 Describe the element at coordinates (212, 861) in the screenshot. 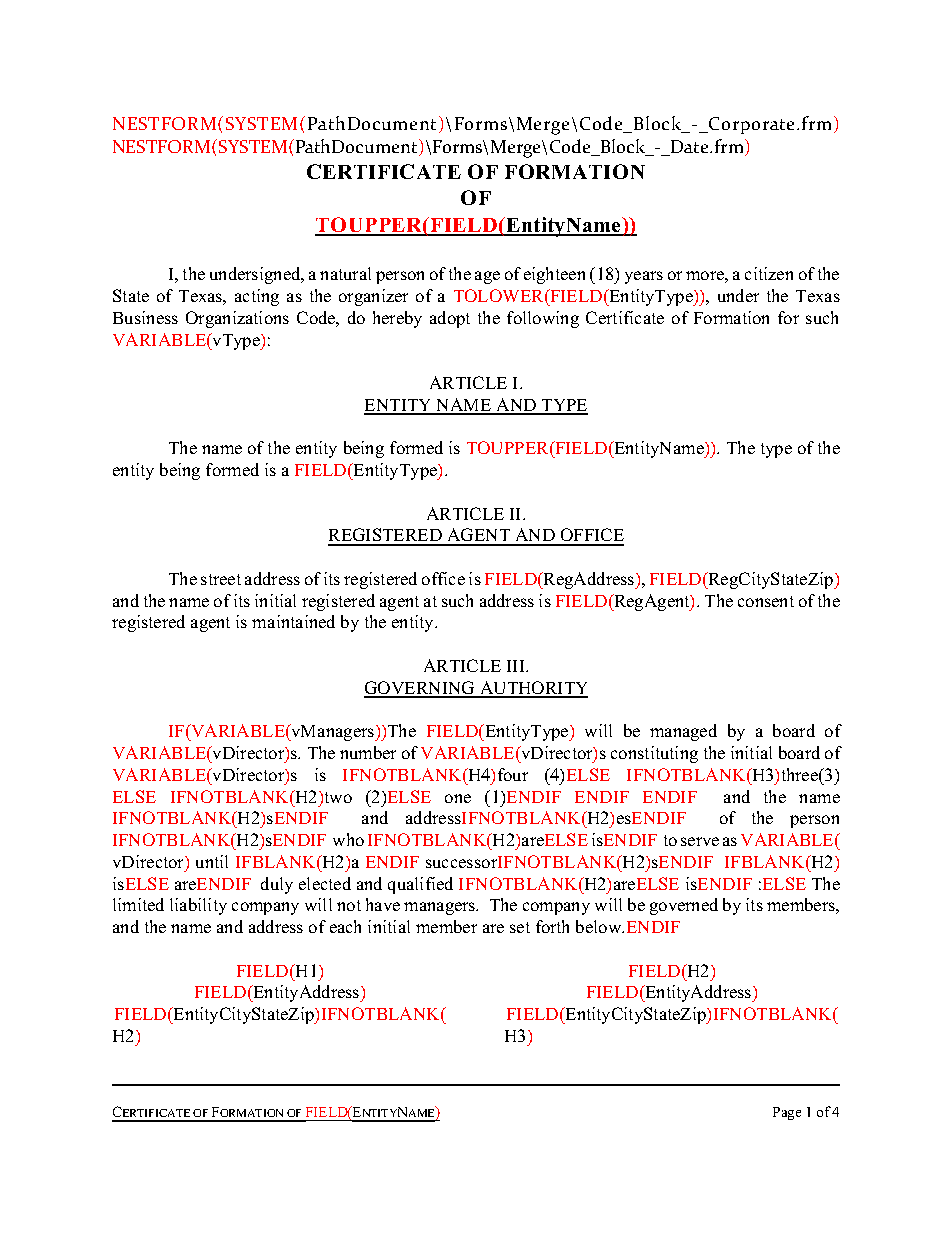

I see `until` at that location.
